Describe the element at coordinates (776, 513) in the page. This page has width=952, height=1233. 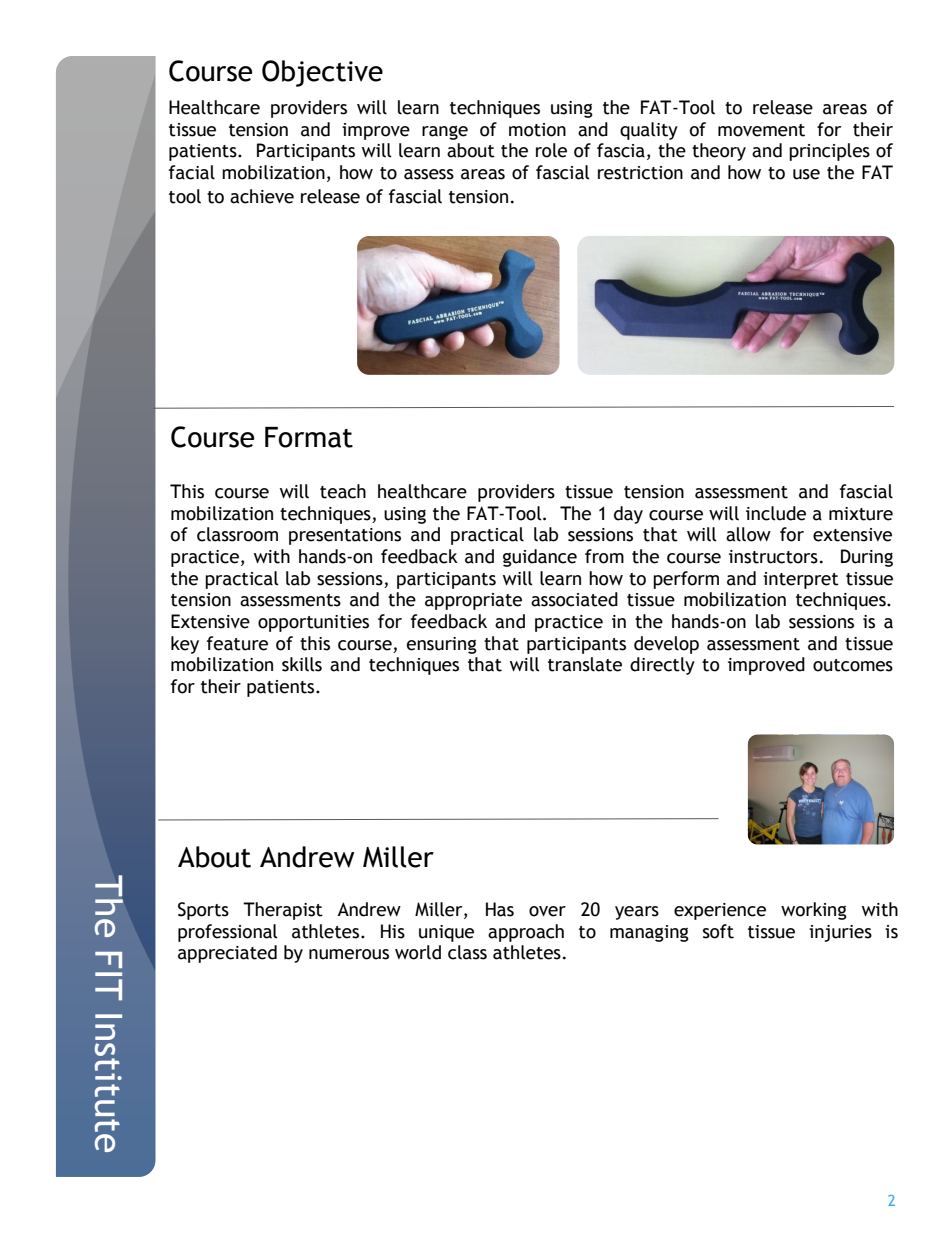
I see `include` at that location.
